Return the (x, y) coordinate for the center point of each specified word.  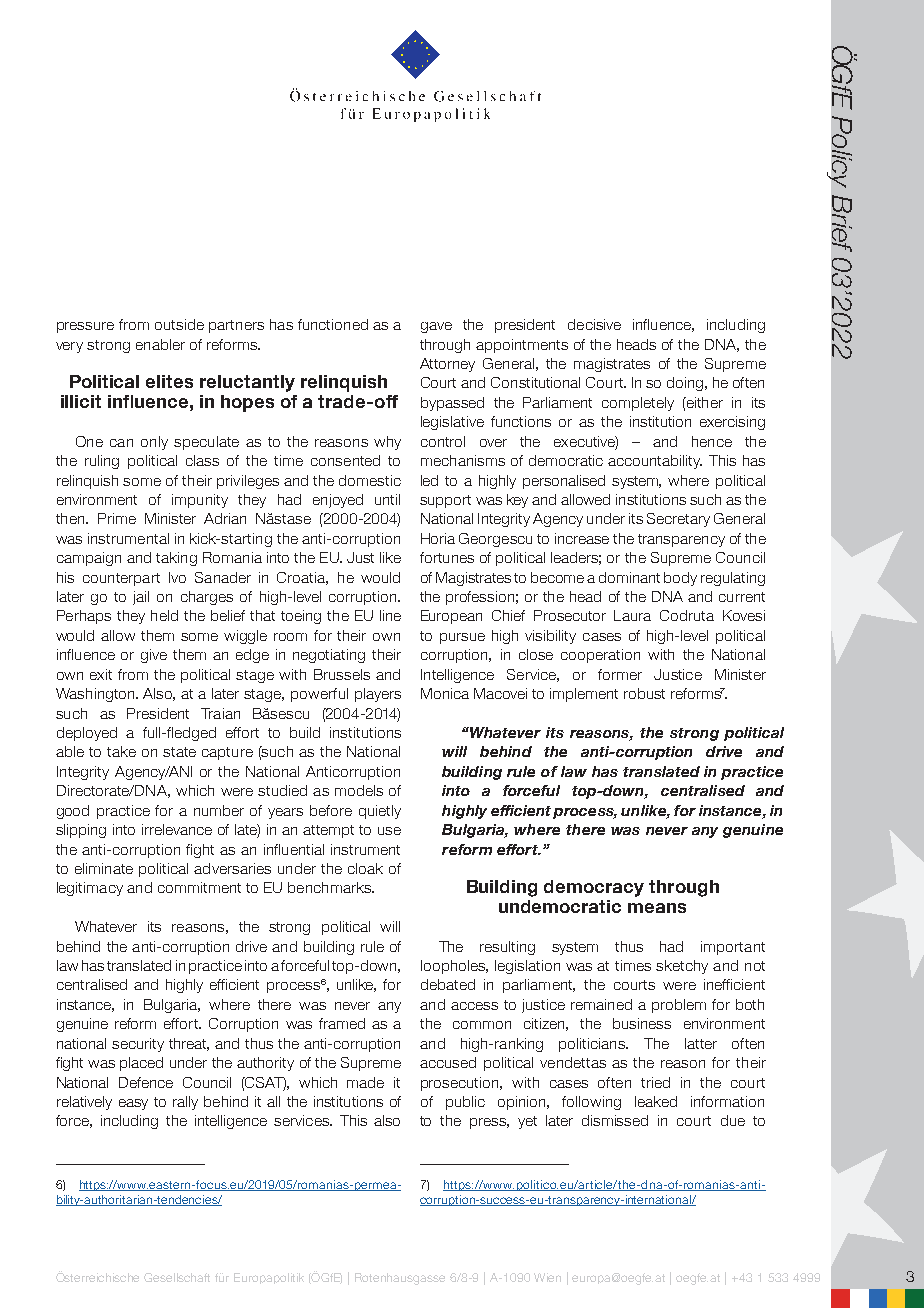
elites (169, 381)
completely (638, 404)
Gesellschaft (177, 1277)
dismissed (615, 1120)
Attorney (447, 365)
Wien (547, 1277)
